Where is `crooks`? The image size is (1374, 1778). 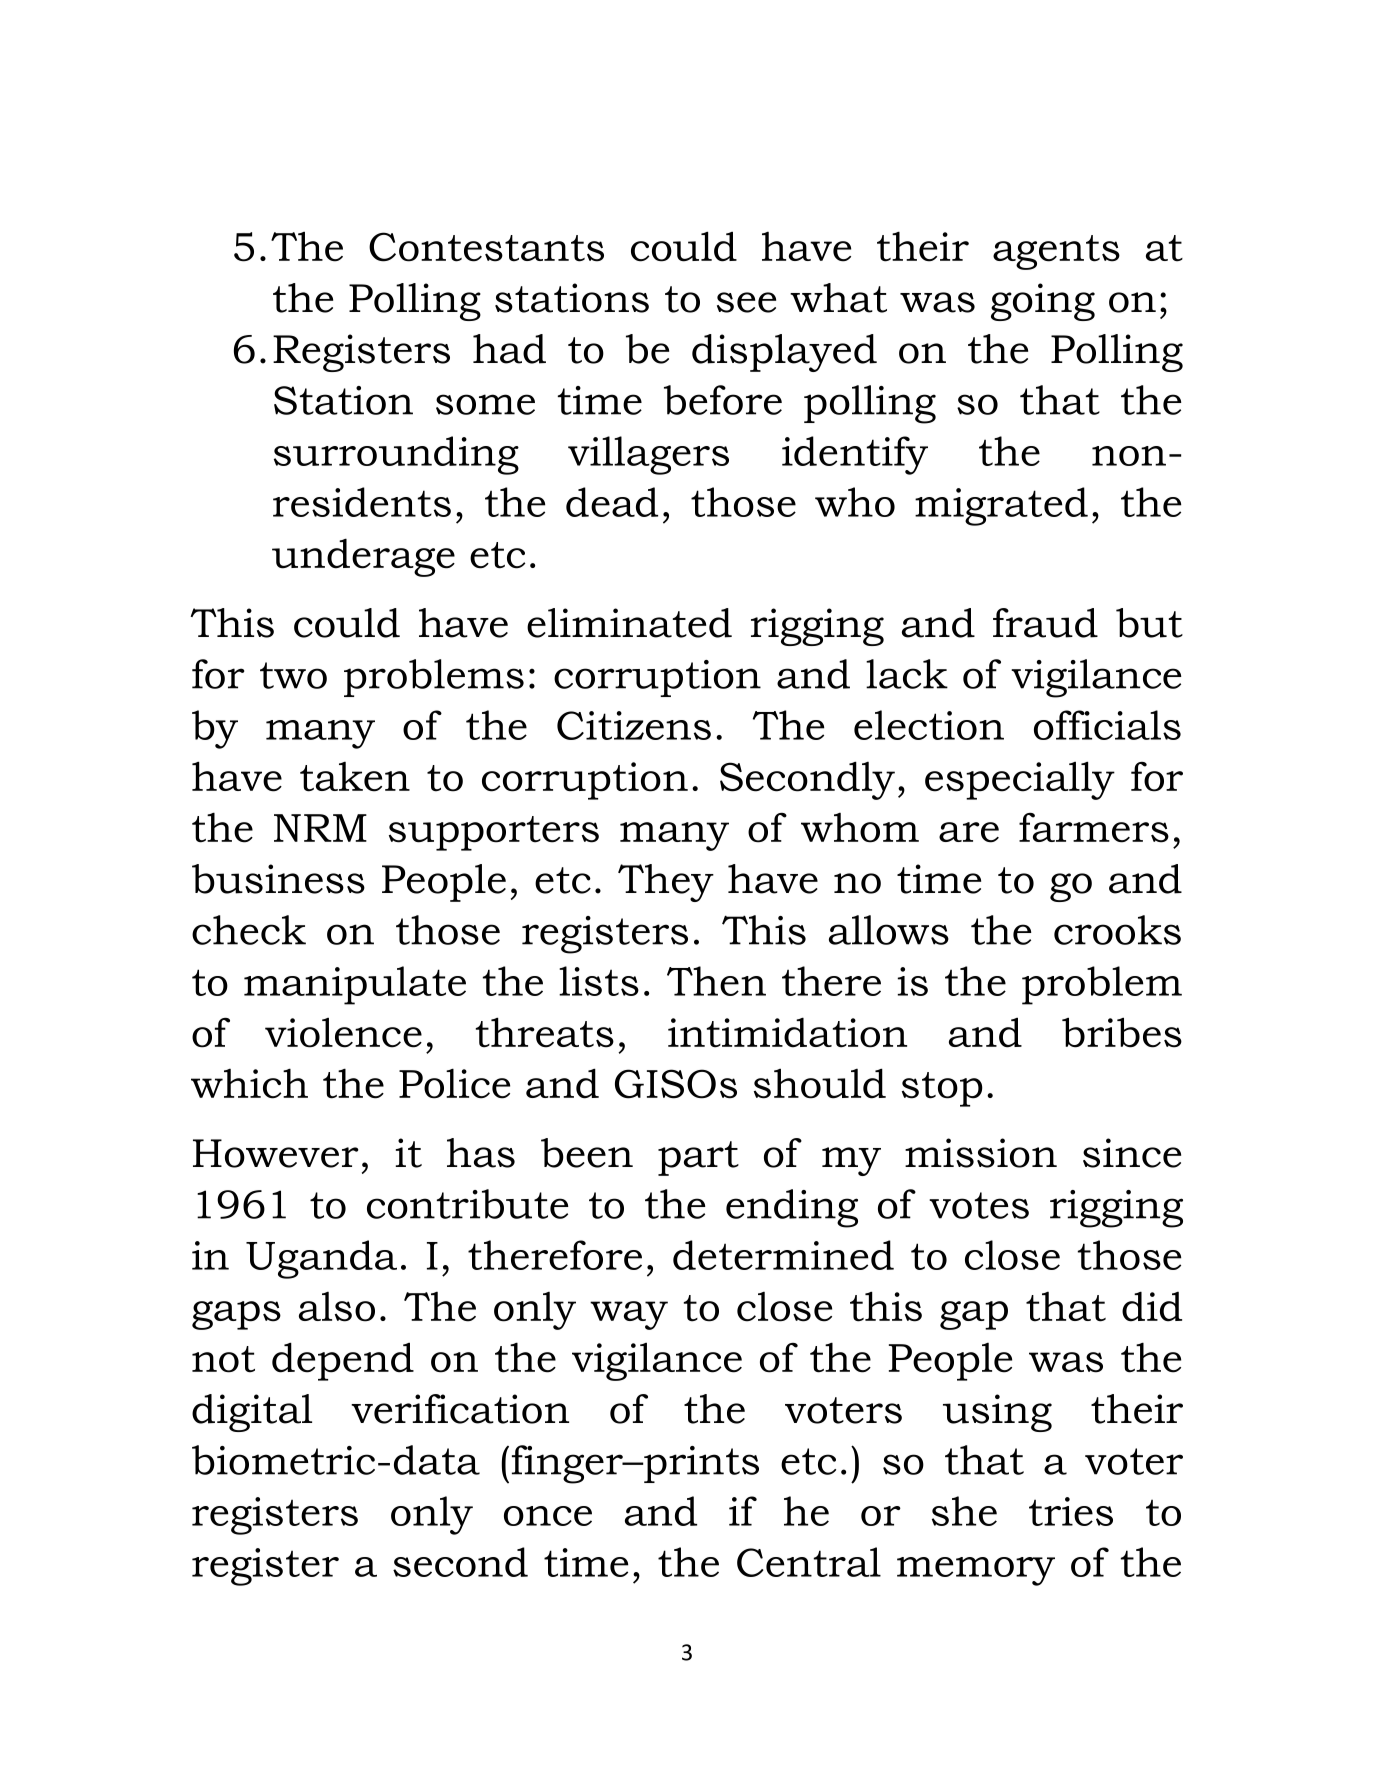
crooks is located at coordinates (1117, 930).
